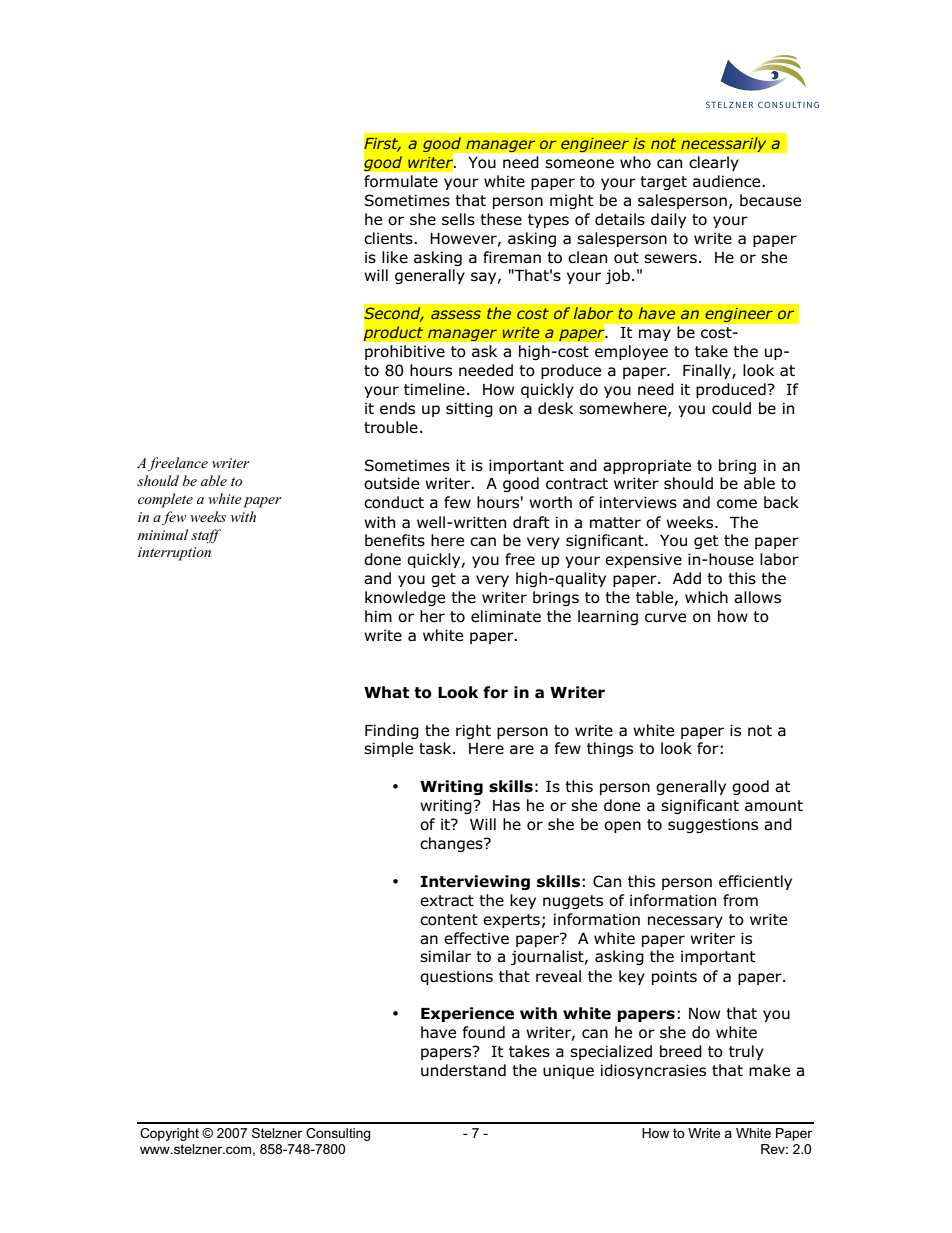 The image size is (952, 1233). What do you see at coordinates (458, 219) in the screenshot?
I see `sells` at bounding box center [458, 219].
